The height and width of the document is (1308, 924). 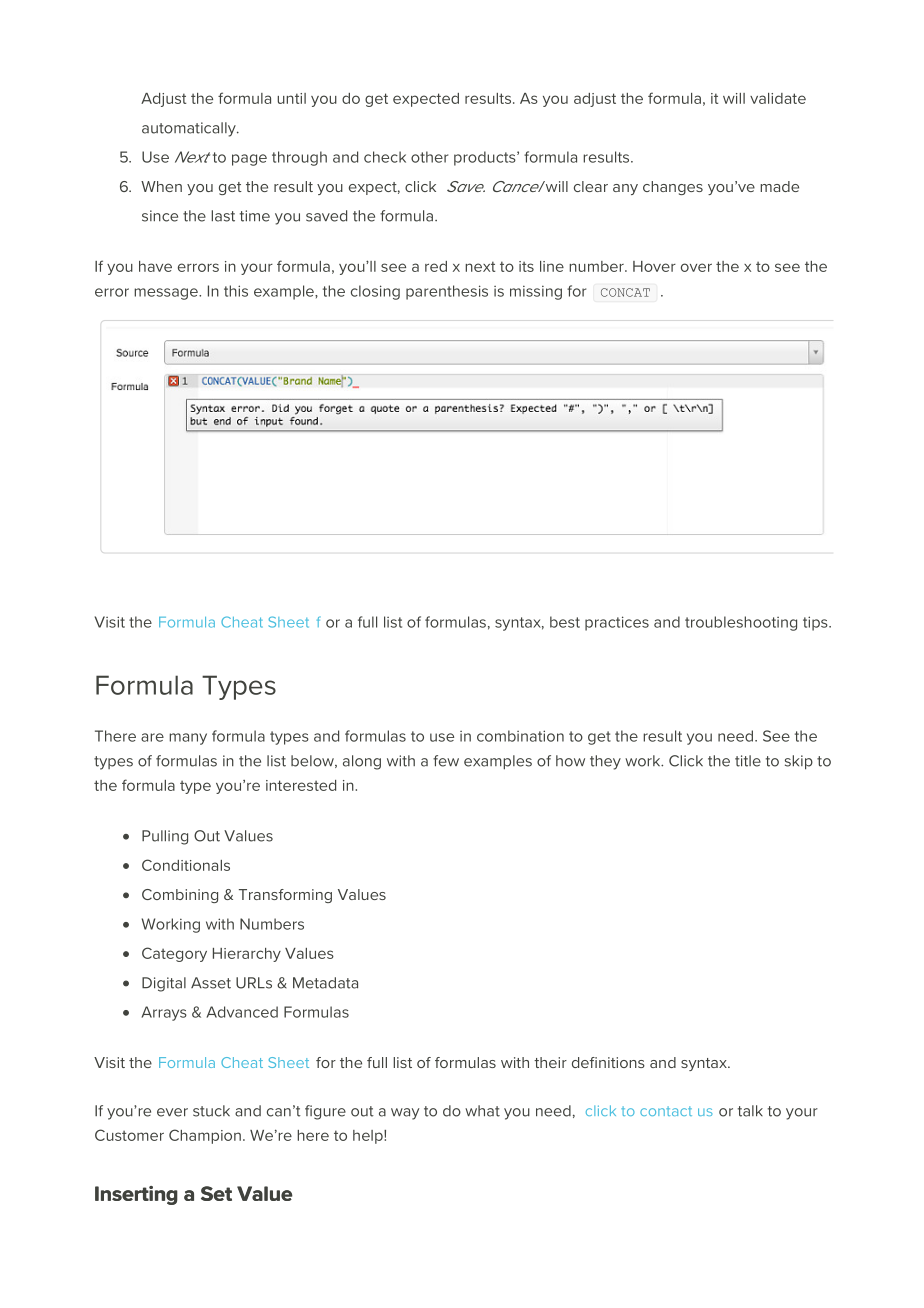 I want to click on Champion, so click(x=205, y=1136).
